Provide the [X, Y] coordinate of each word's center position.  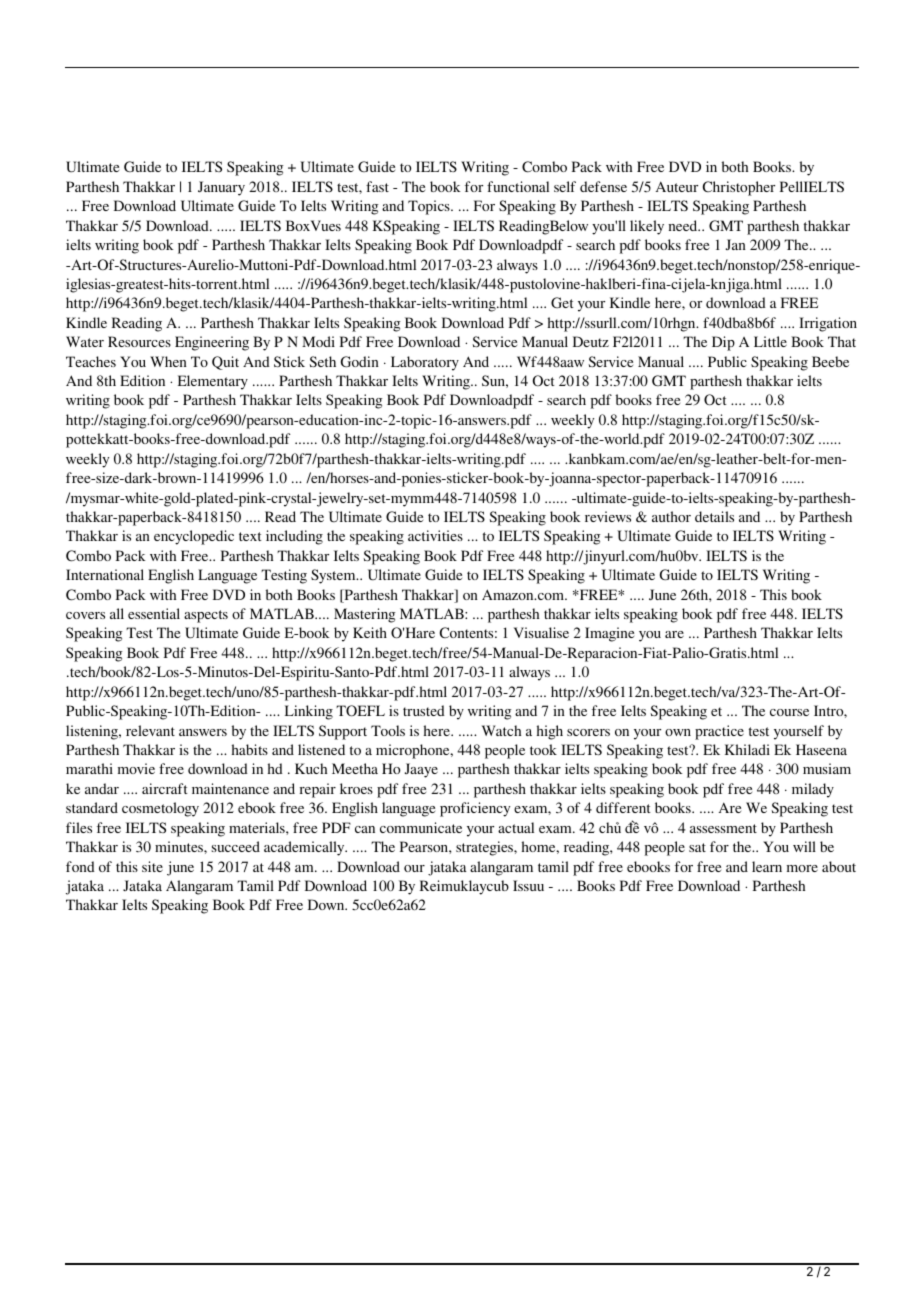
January [221, 188]
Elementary [213, 382]
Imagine [609, 634]
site [152, 866]
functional [518, 186]
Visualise [541, 632]
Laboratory [425, 363]
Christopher [739, 188]
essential [154, 613]
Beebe [830, 361]
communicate [421, 827]
